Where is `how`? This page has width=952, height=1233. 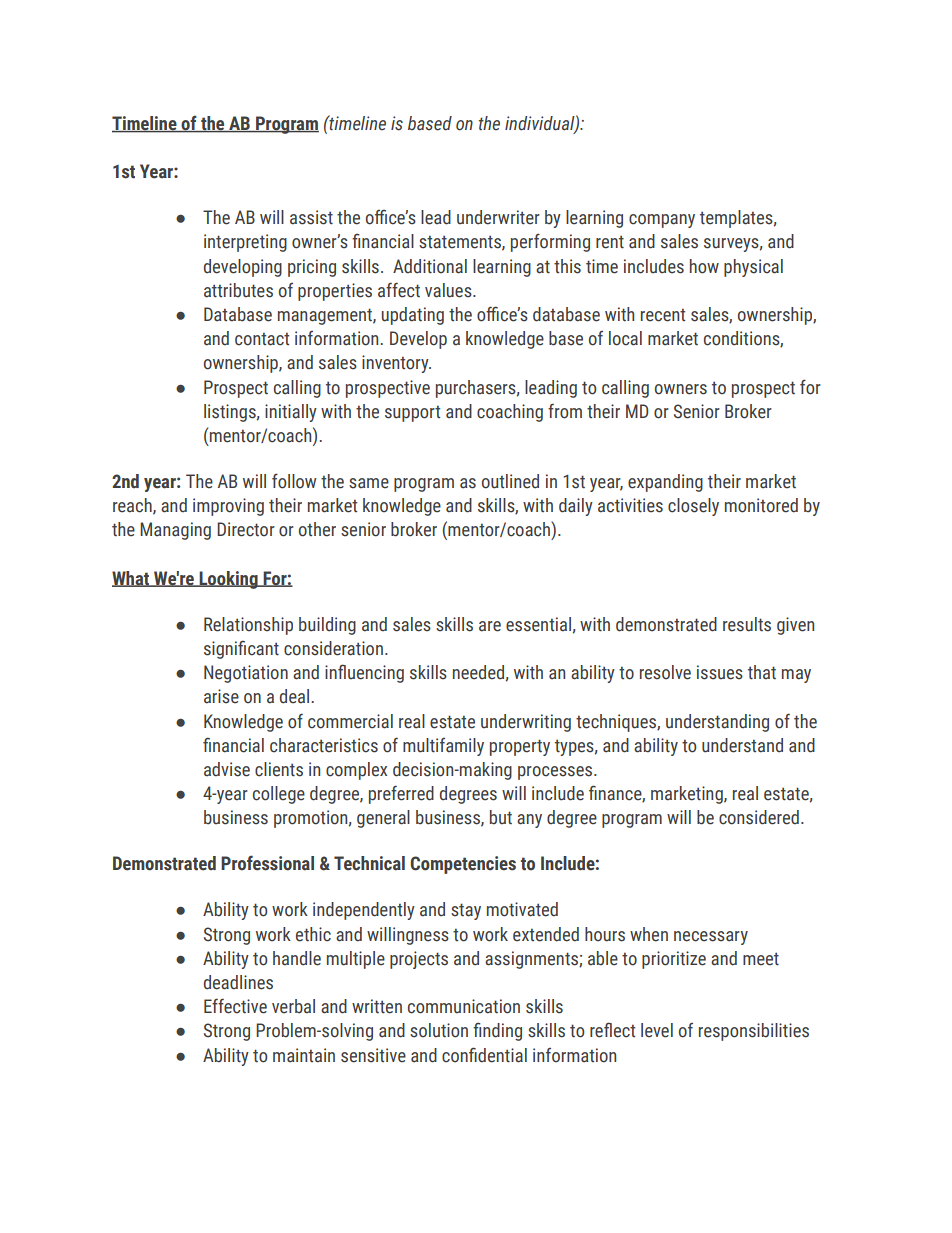
how is located at coordinates (704, 266).
